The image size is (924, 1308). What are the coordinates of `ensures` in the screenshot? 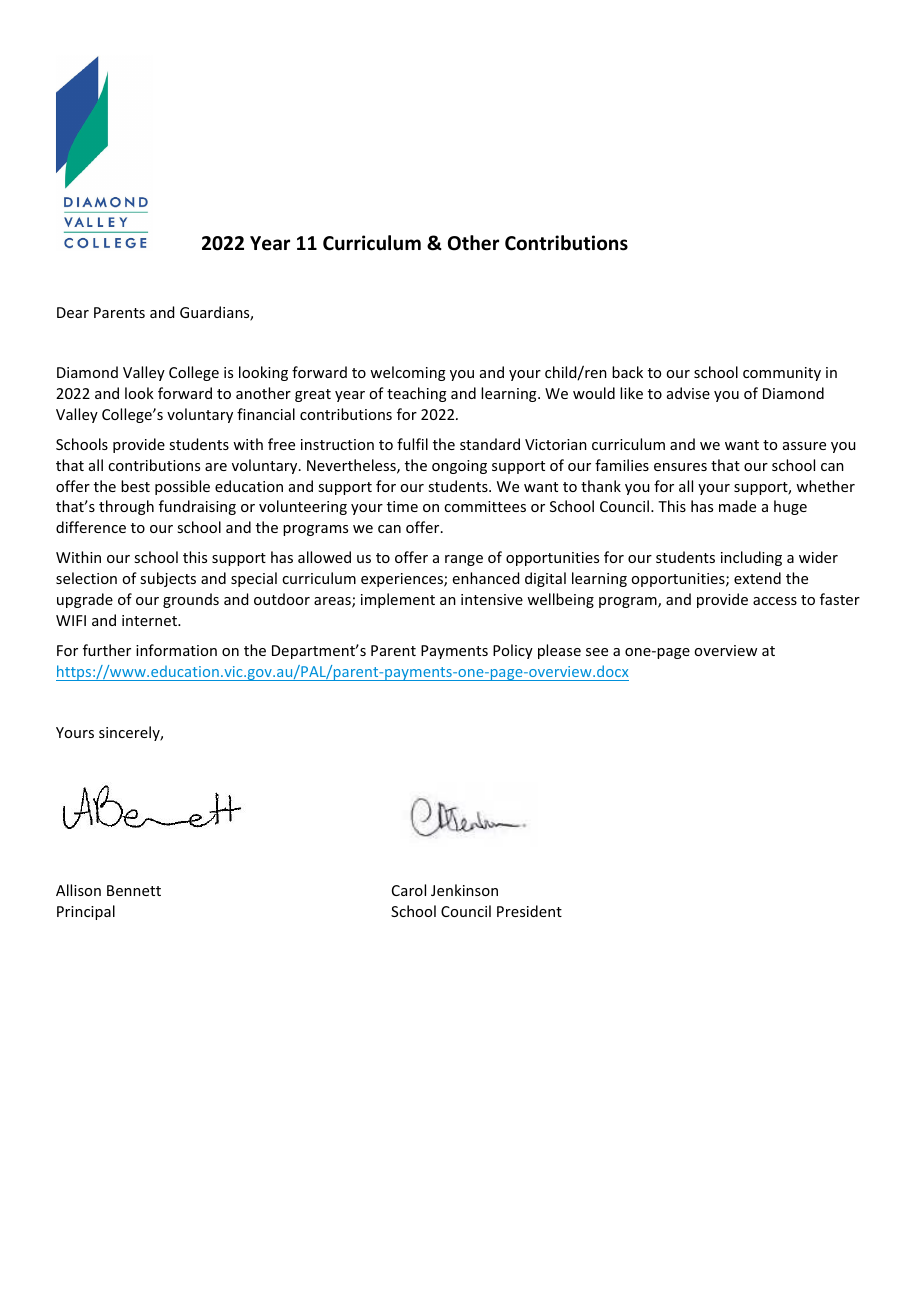 It's located at (680, 467).
